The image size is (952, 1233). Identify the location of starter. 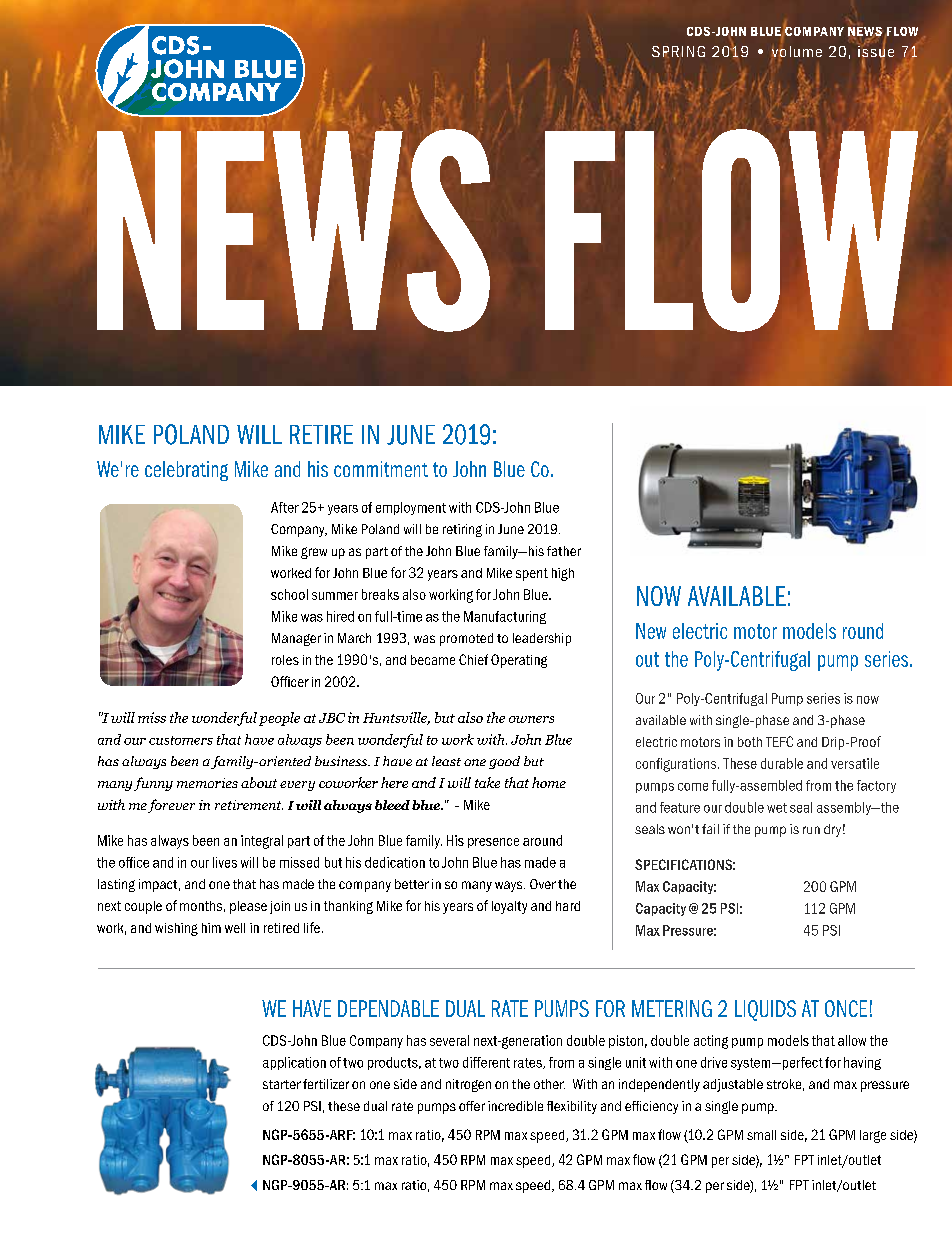
(282, 1084).
